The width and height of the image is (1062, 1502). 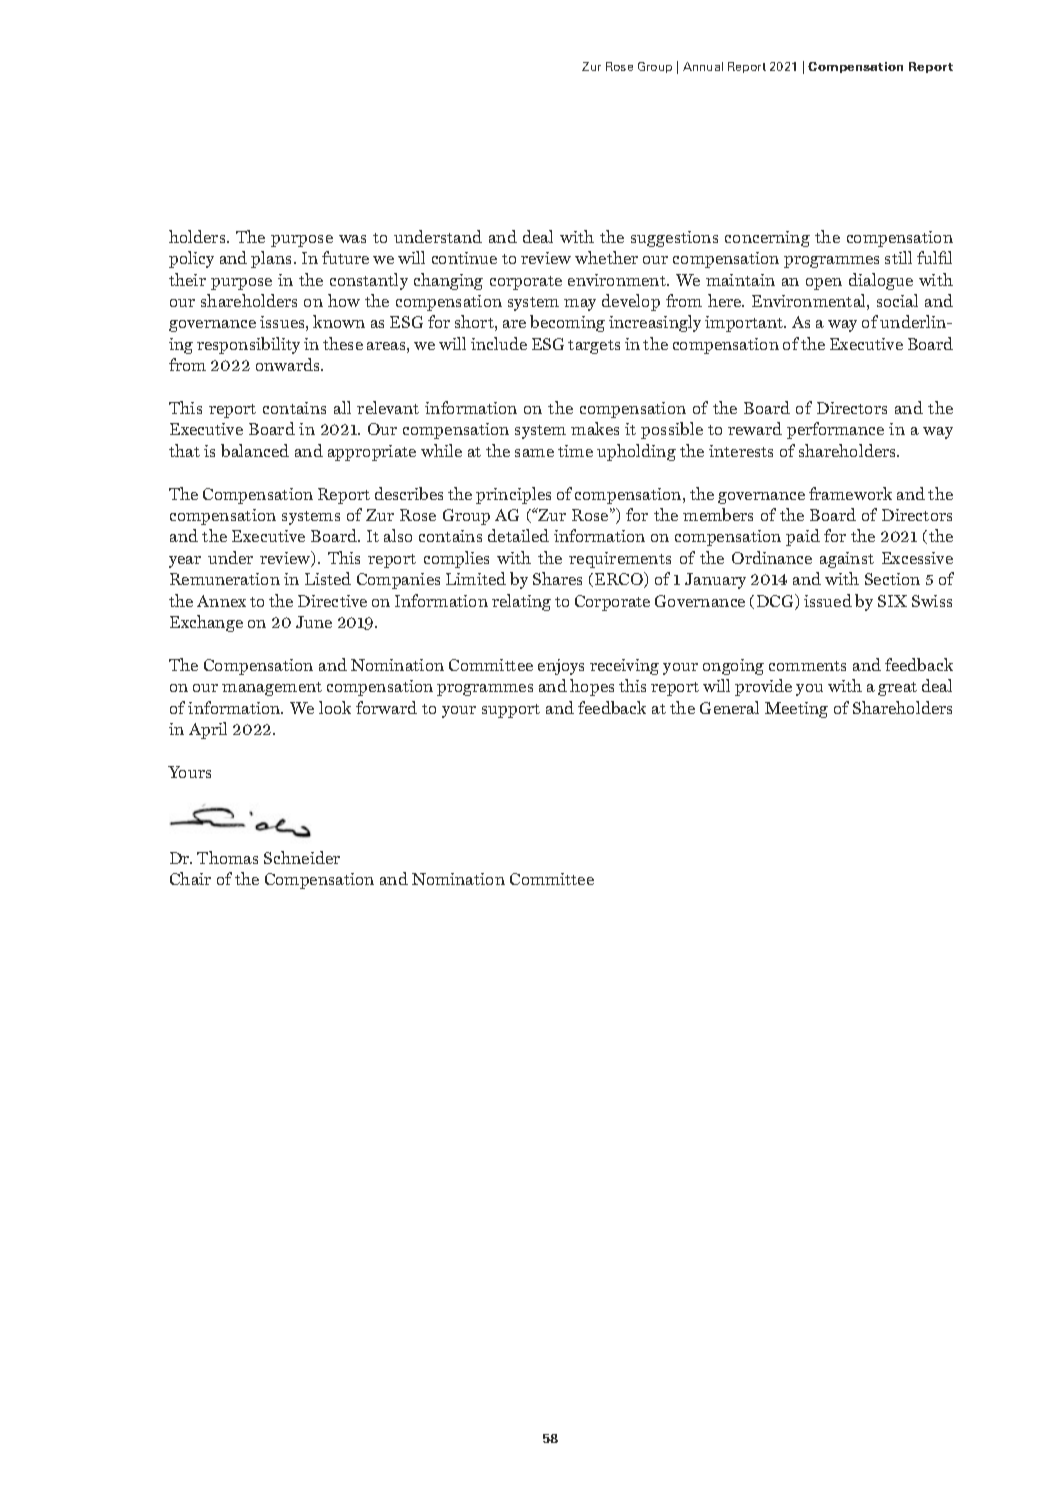 I want to click on comments, so click(x=807, y=666).
